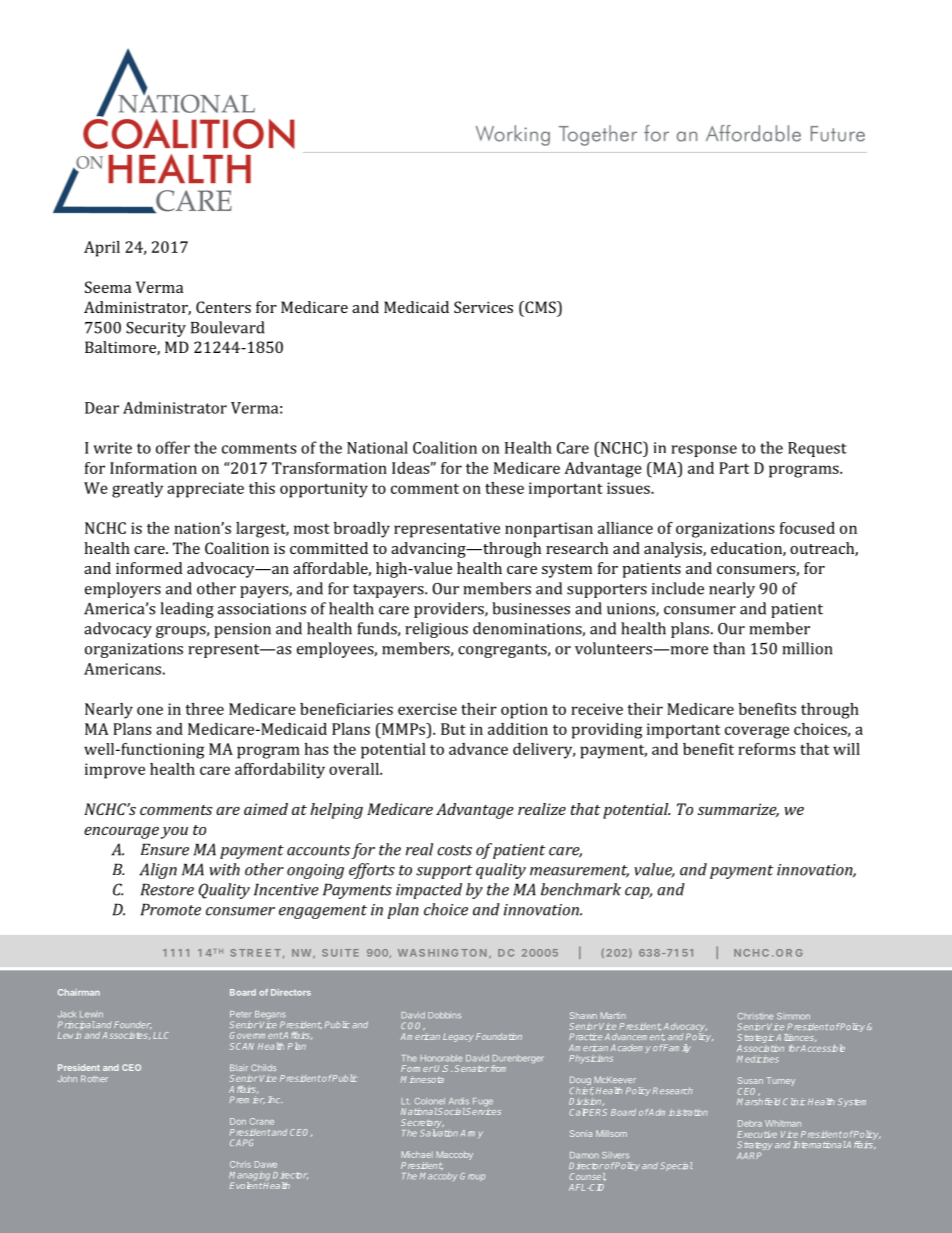 The height and width of the page is (1233, 952). Describe the element at coordinates (450, 610) in the page. I see `providers` at that location.
